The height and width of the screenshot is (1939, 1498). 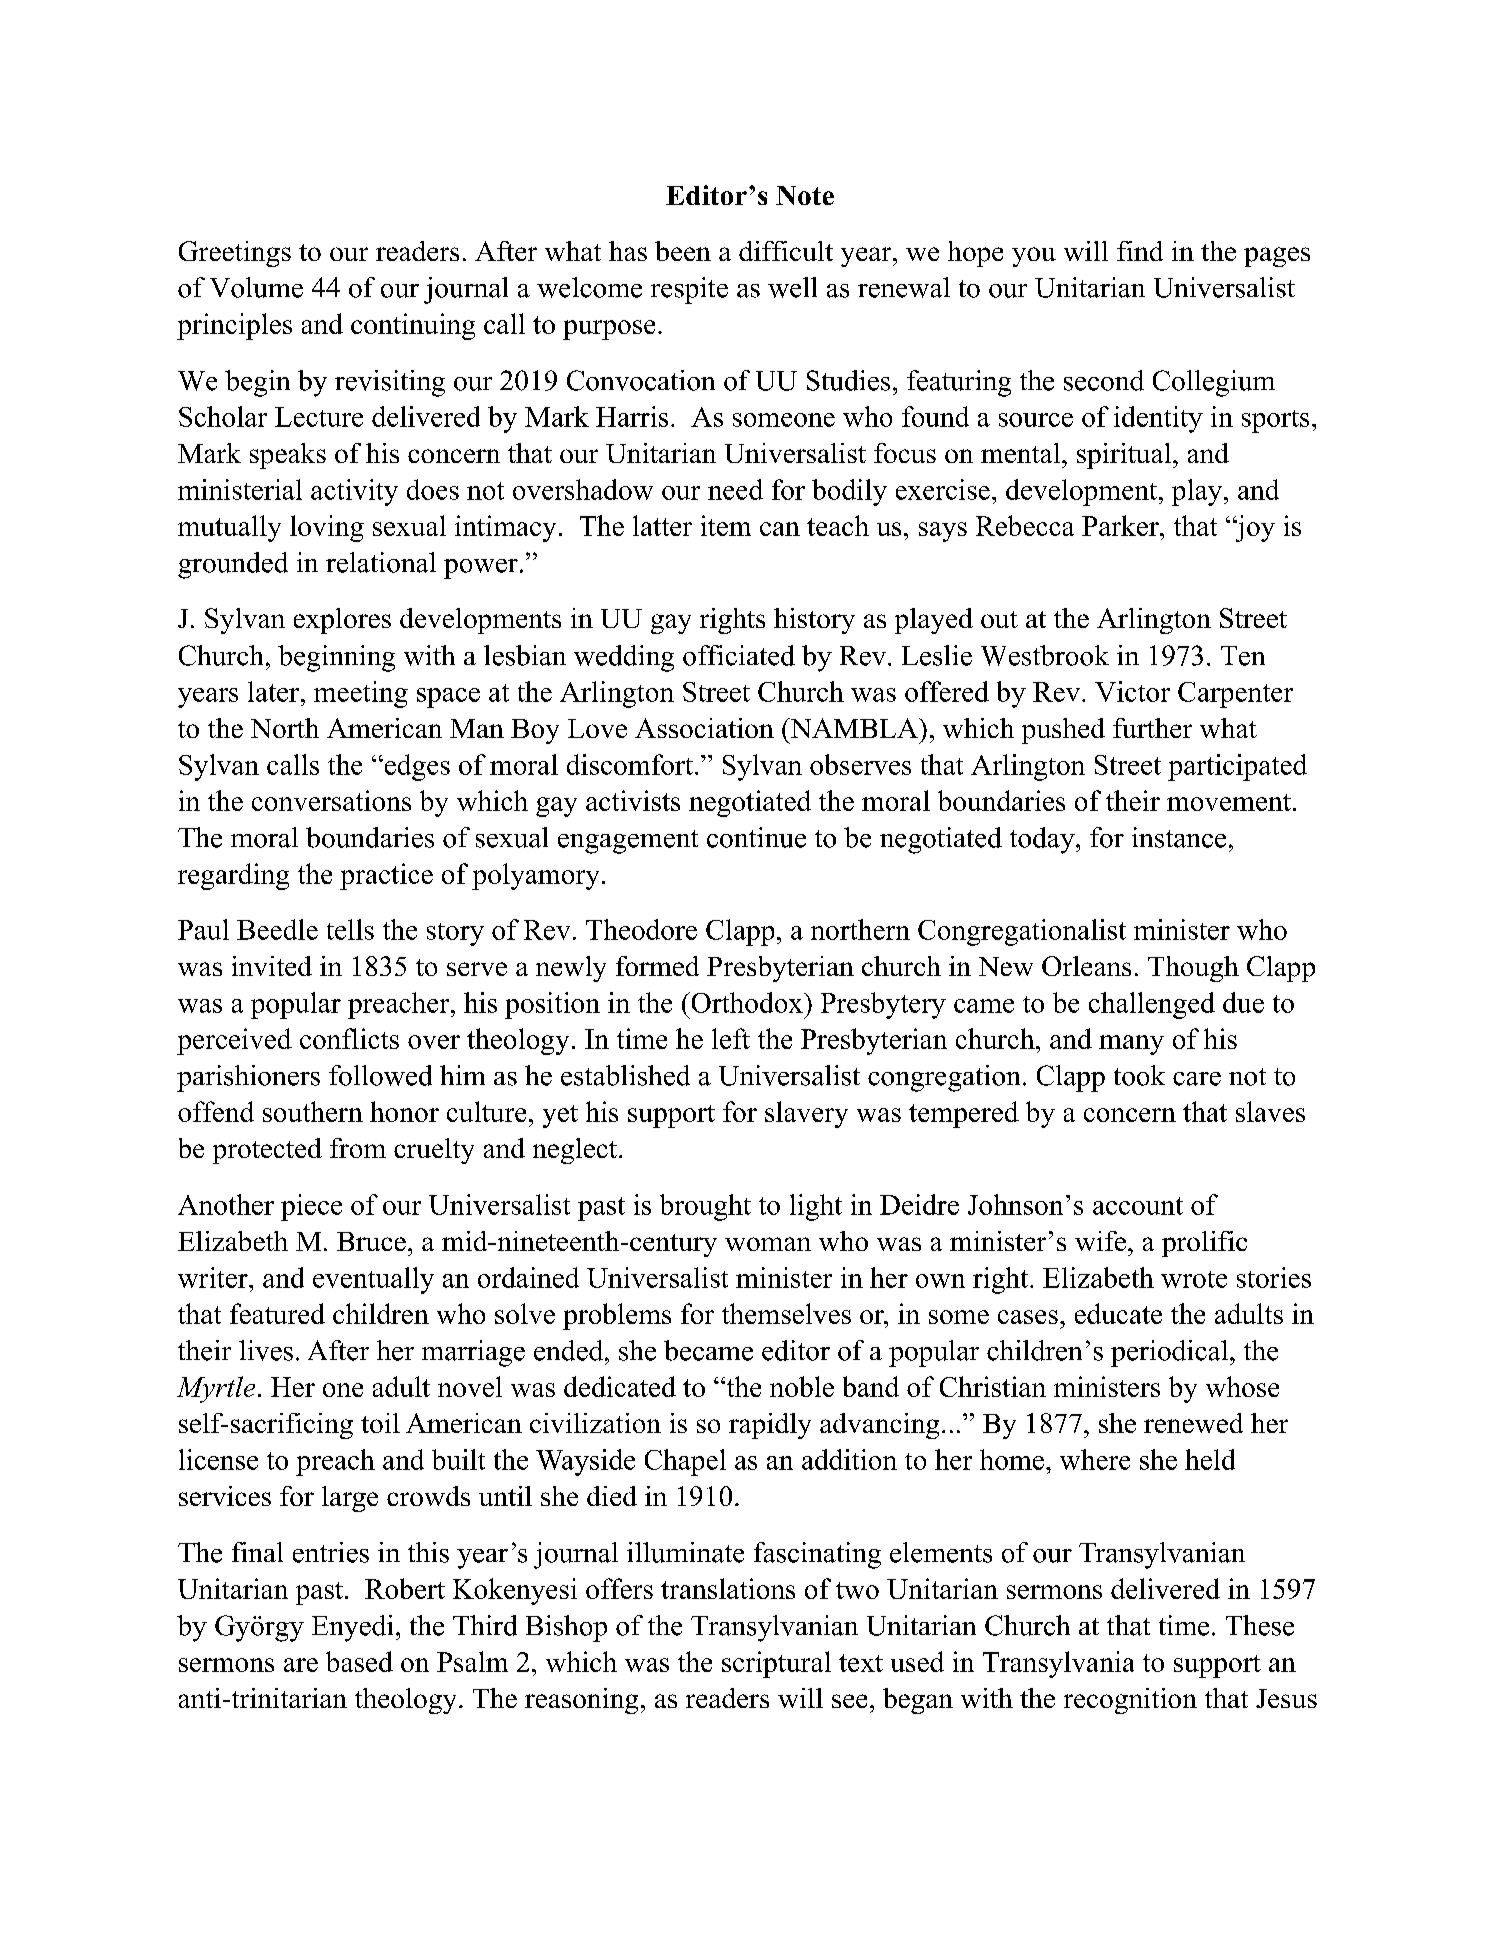 What do you see at coordinates (350, 929) in the screenshot?
I see `tells` at bounding box center [350, 929].
